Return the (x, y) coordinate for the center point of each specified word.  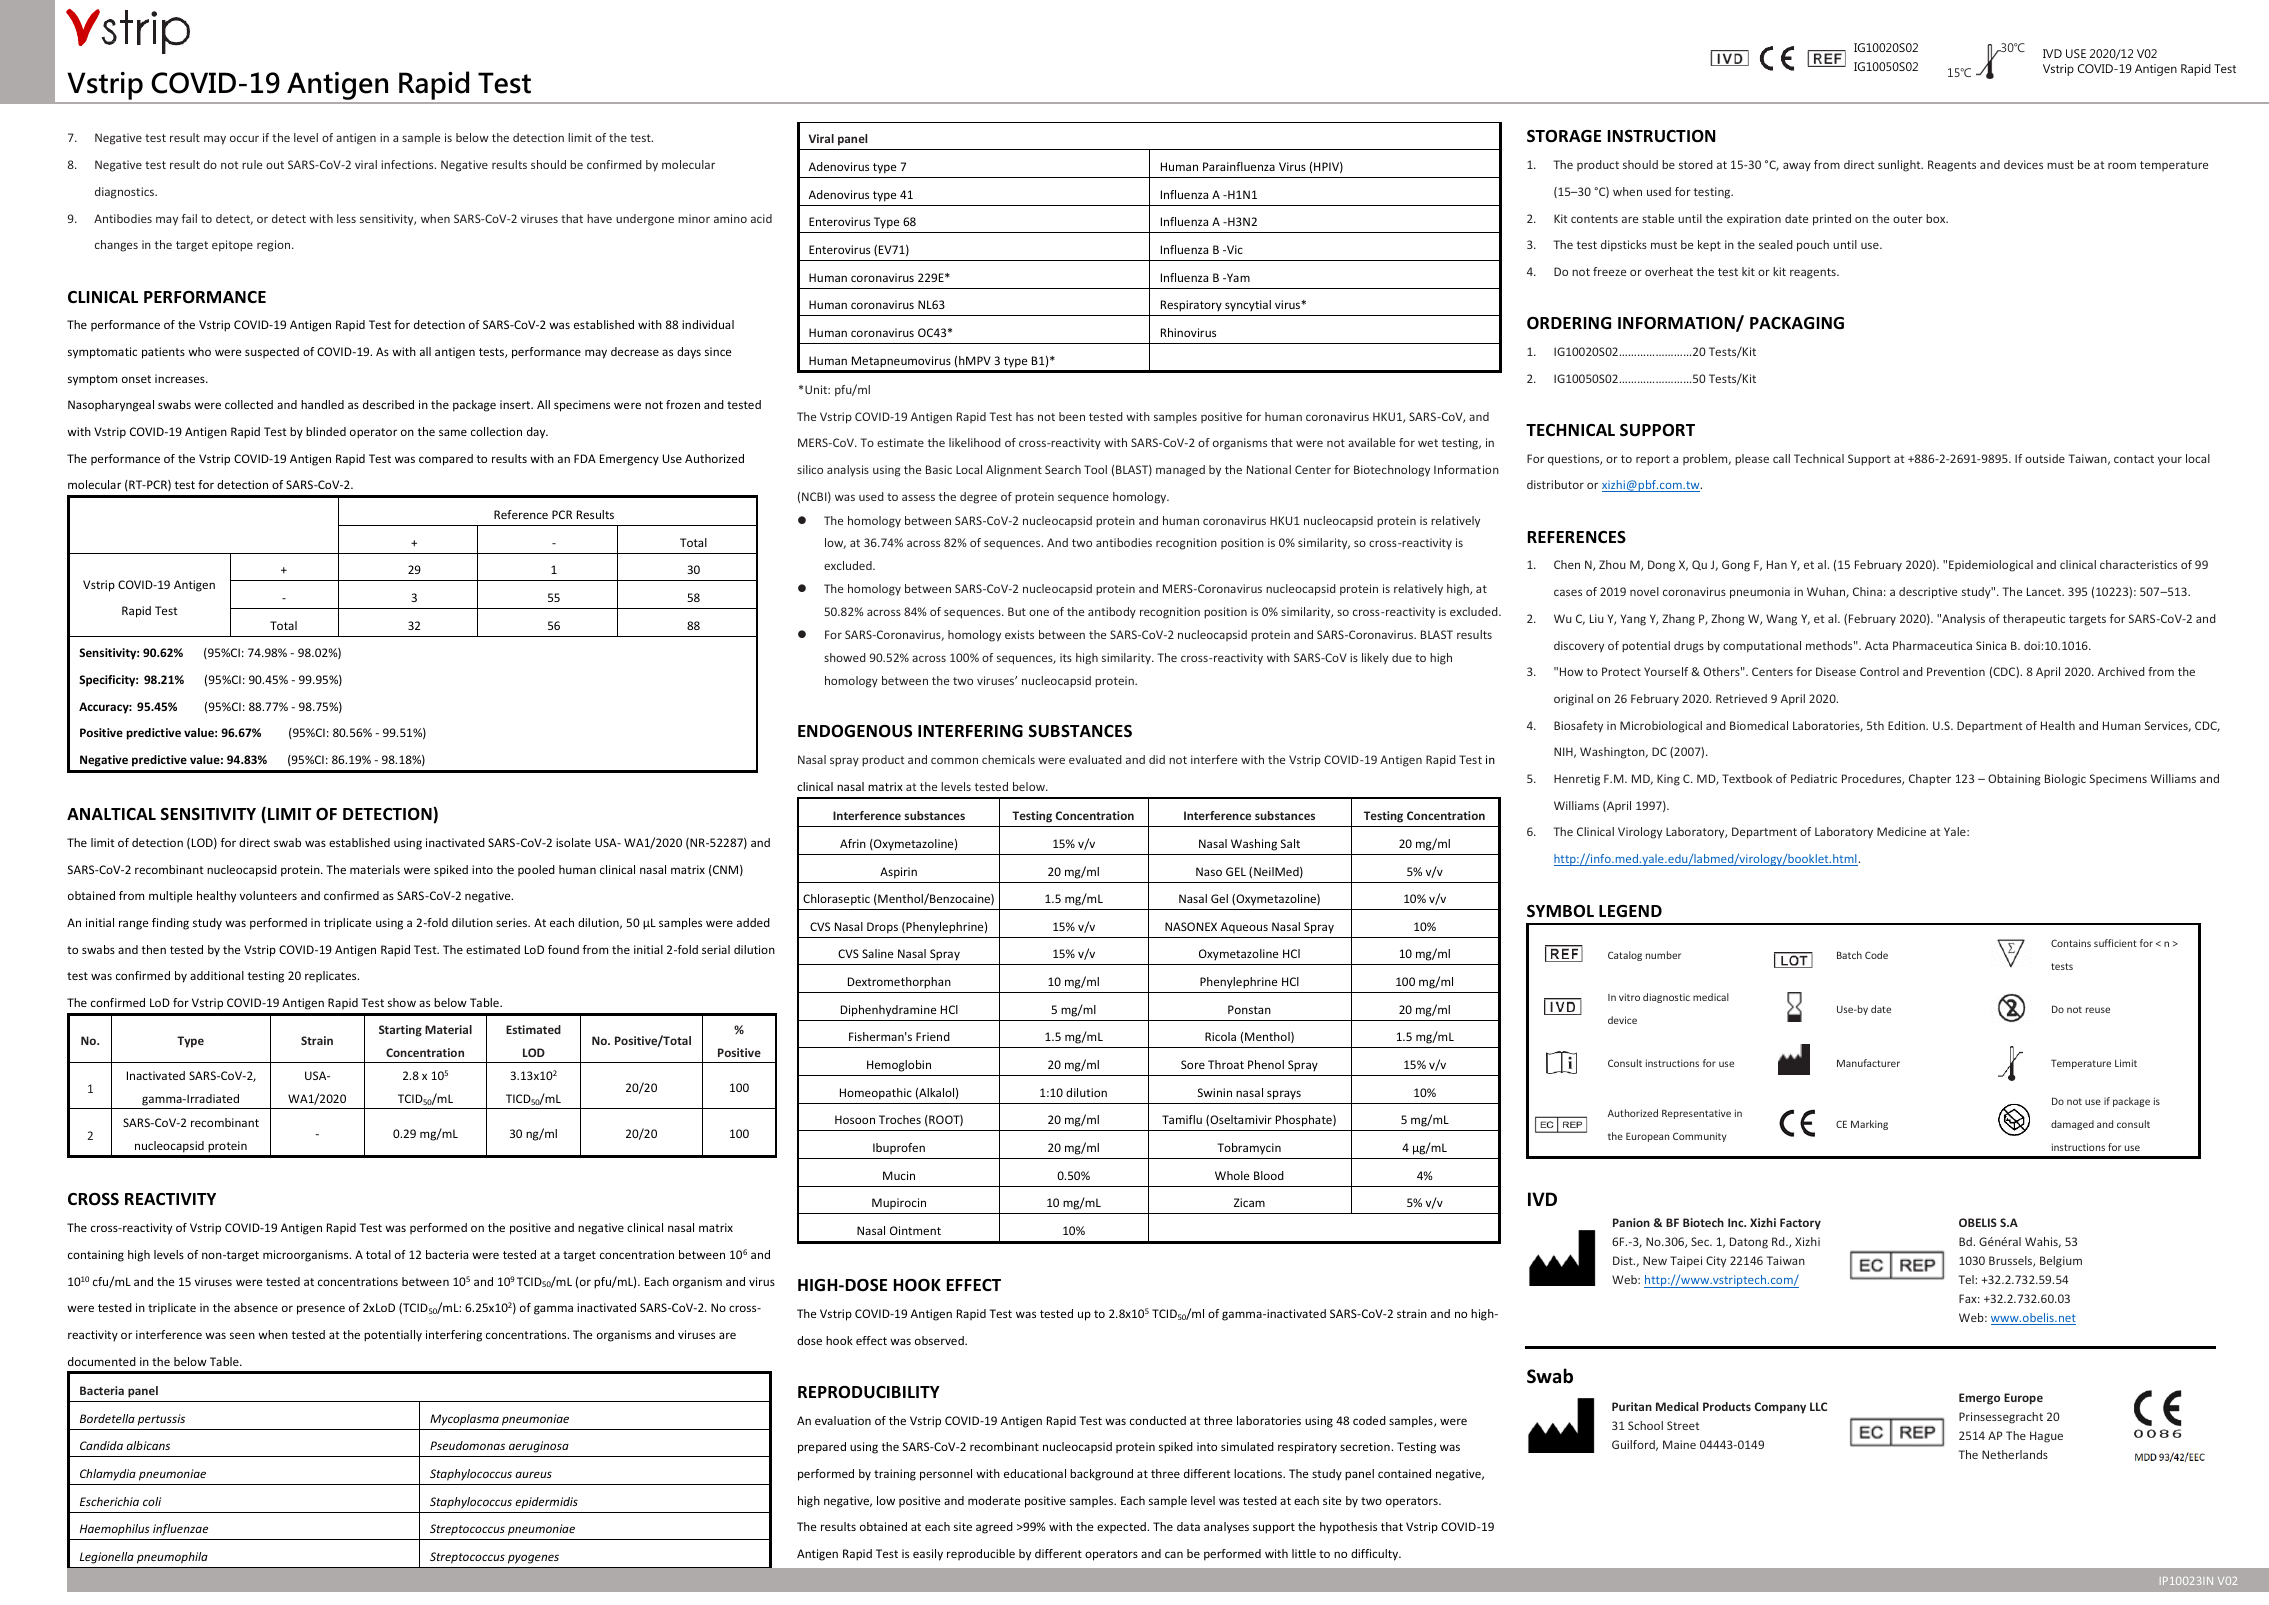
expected (1122, 1527)
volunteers (268, 895)
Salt (1290, 843)
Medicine (1901, 831)
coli (152, 1501)
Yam (1237, 277)
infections (408, 164)
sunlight (1900, 166)
